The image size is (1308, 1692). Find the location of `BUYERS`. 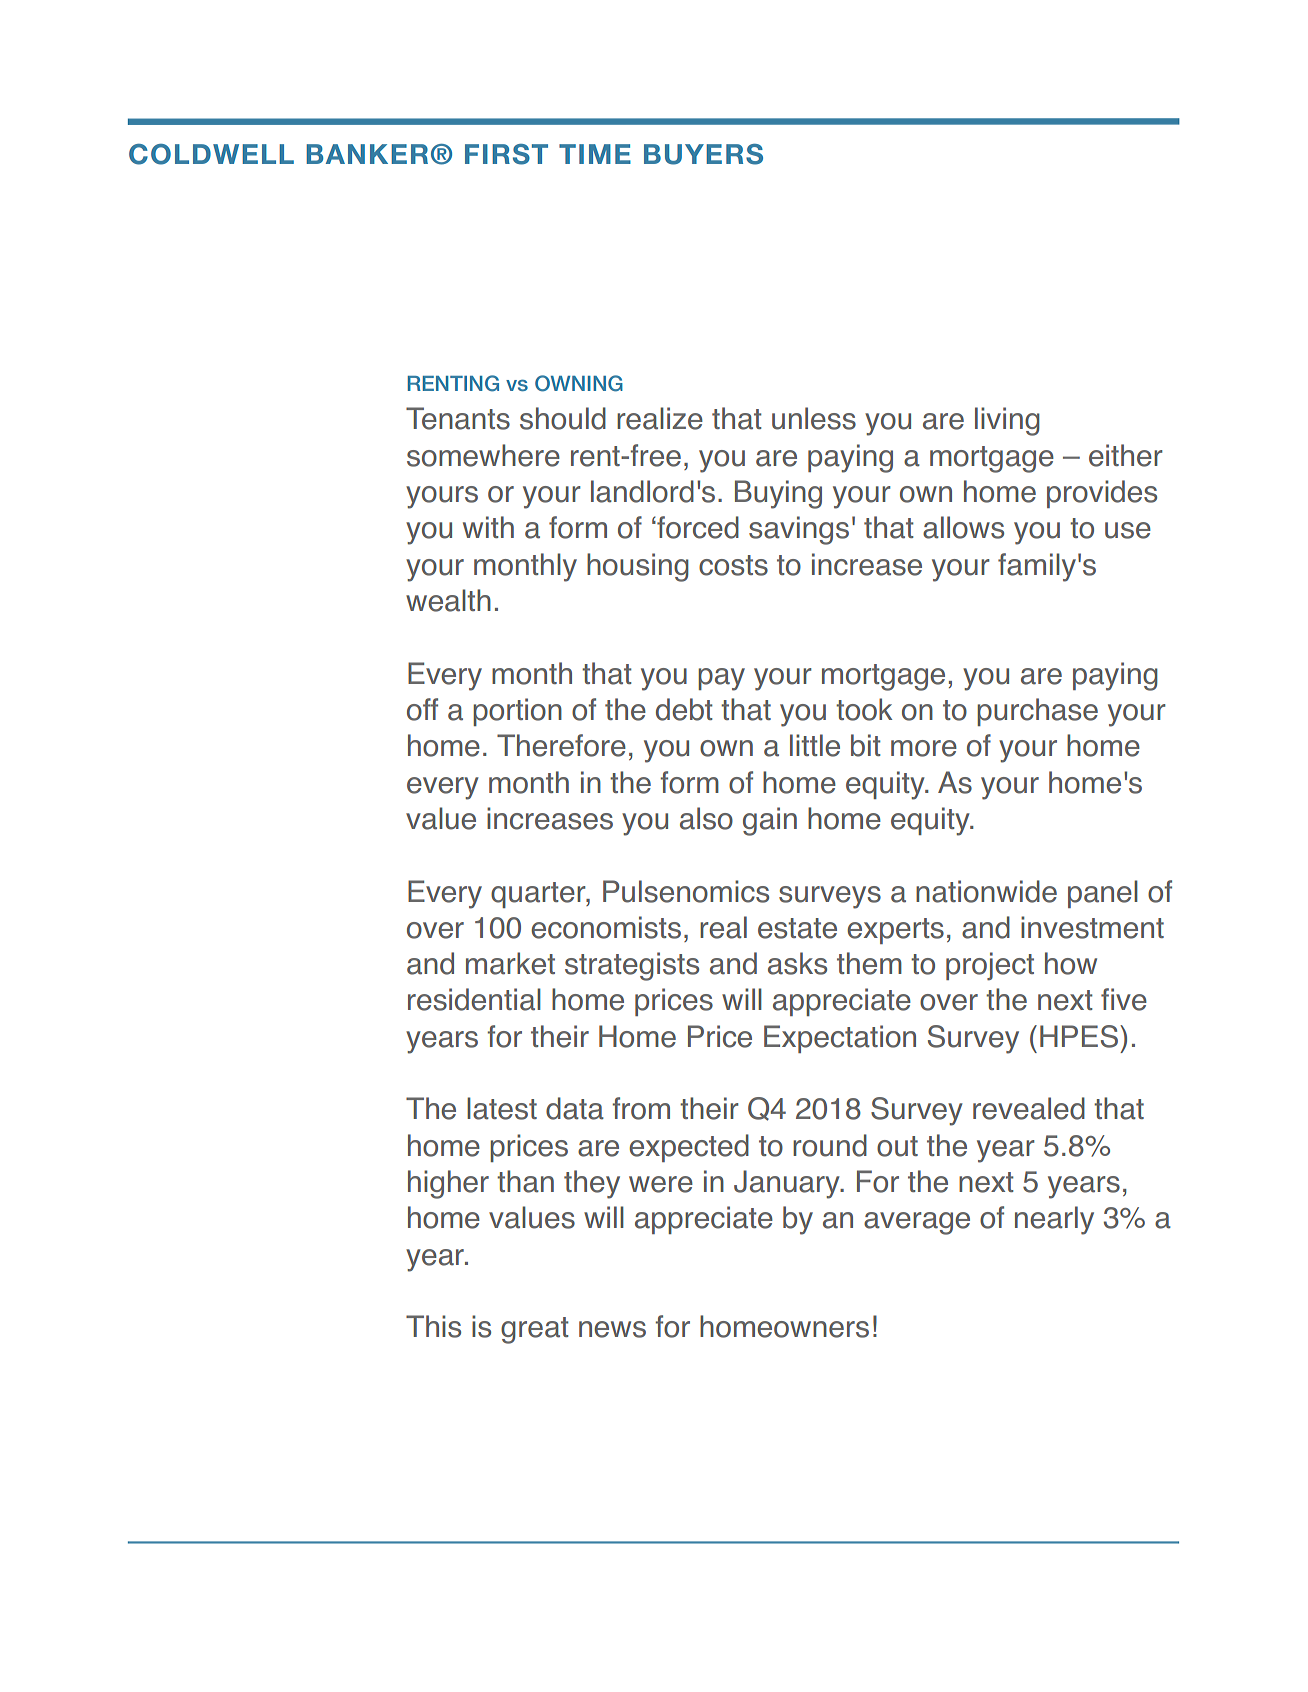

BUYERS is located at coordinates (703, 154).
